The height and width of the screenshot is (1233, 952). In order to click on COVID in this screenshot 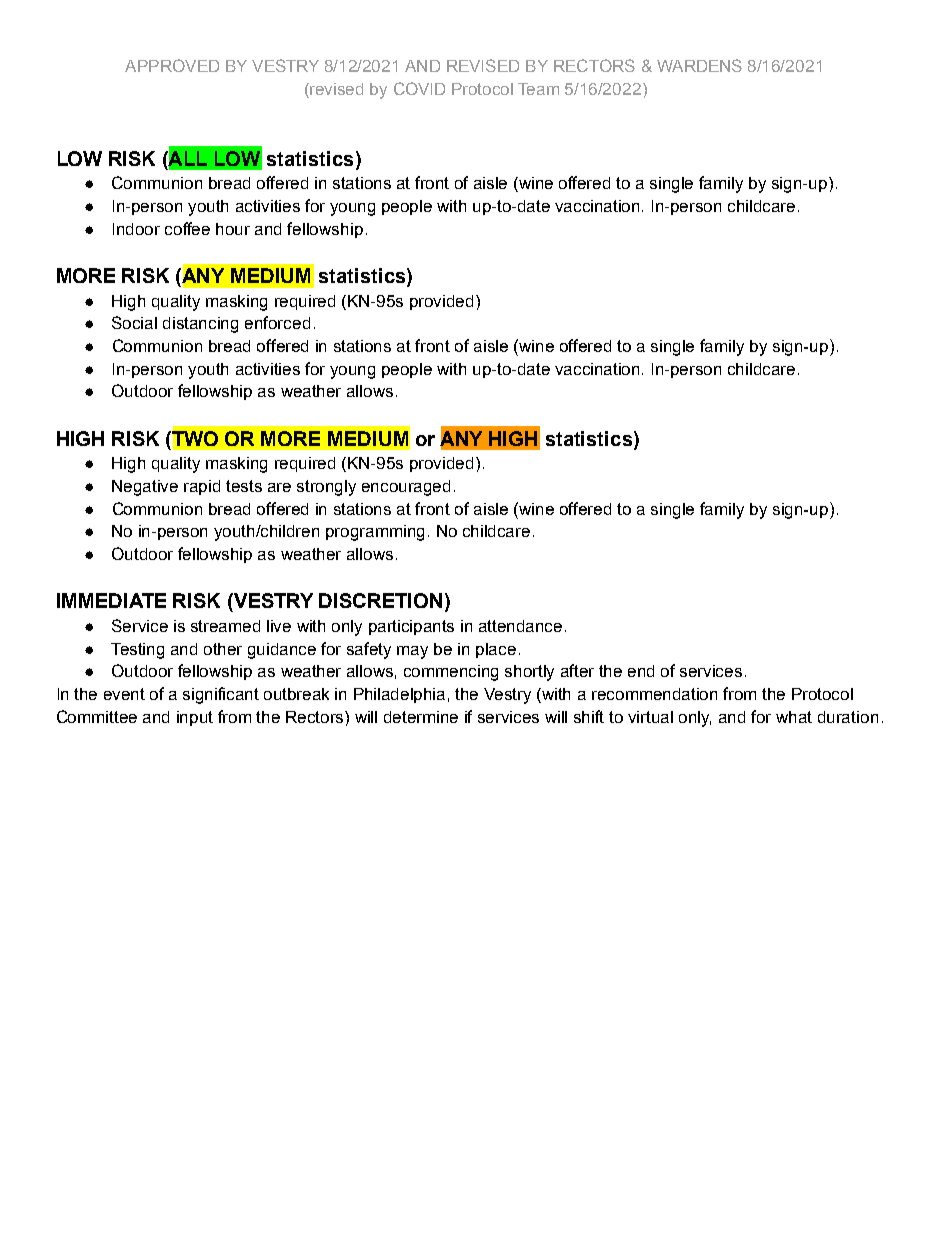, I will do `click(419, 88)`.
